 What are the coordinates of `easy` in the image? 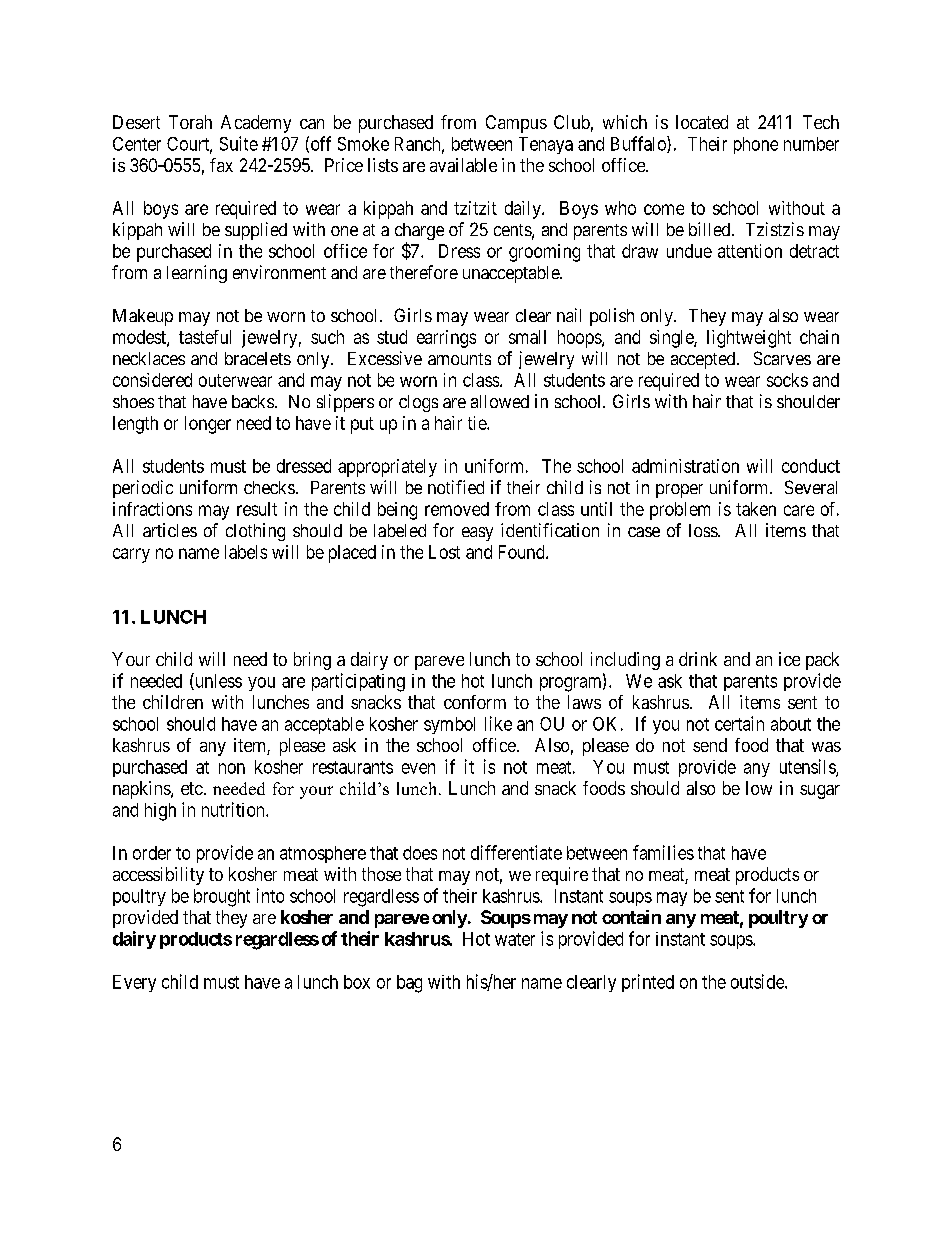 It's located at (477, 534).
